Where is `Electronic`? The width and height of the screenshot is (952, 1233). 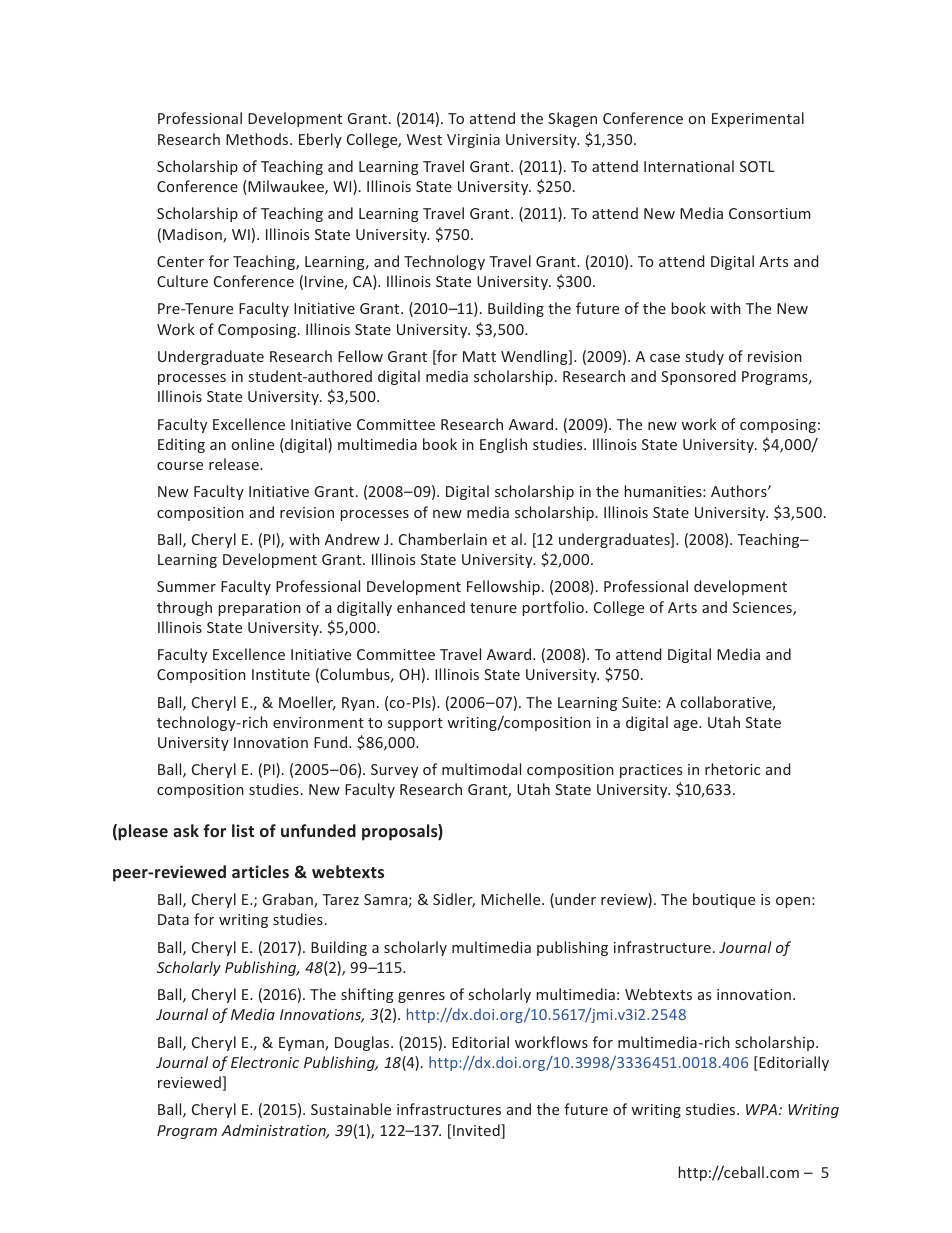 Electronic is located at coordinates (265, 1062).
